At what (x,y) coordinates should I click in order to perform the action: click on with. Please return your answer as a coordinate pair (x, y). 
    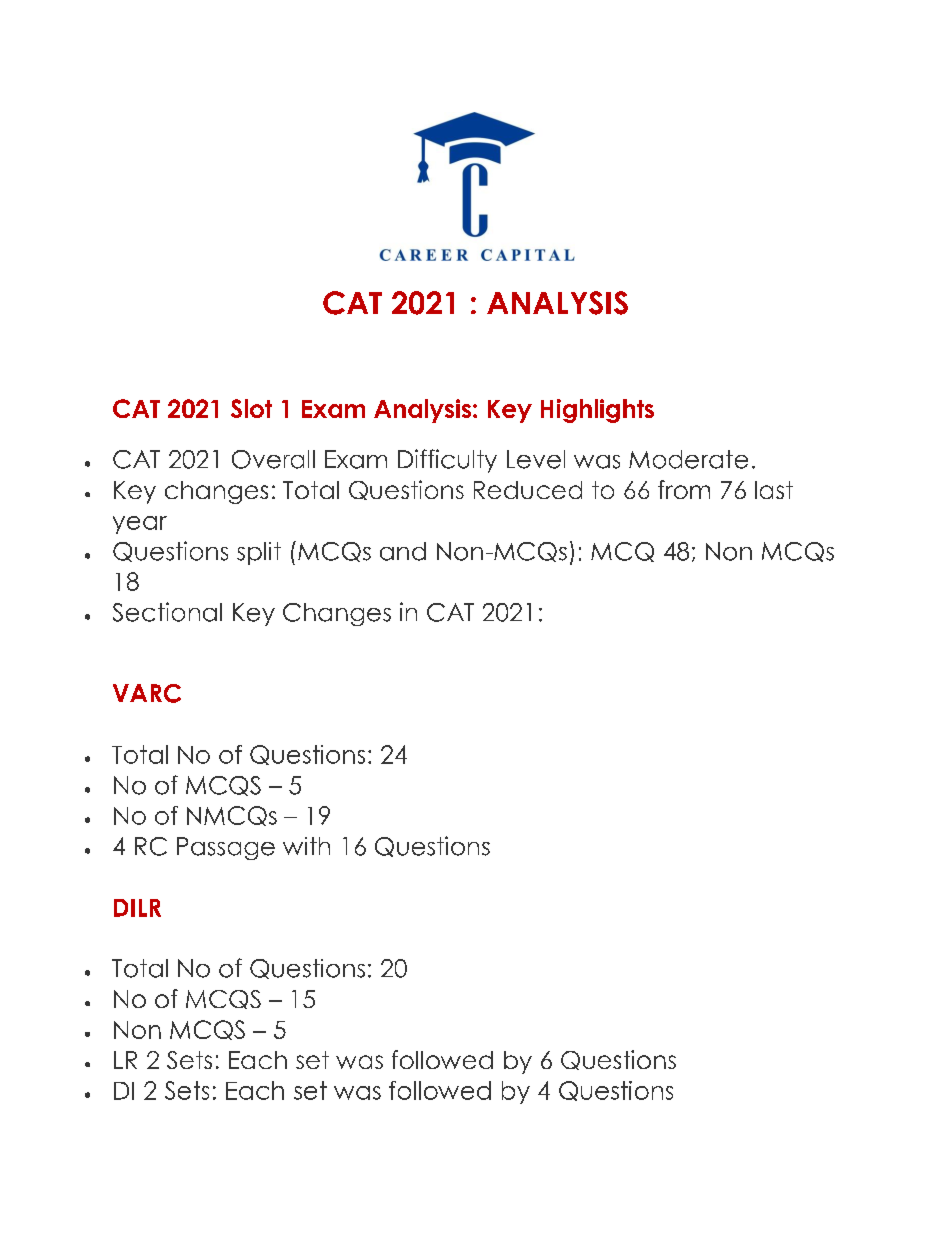
    Looking at the image, I should click on (306, 846).
